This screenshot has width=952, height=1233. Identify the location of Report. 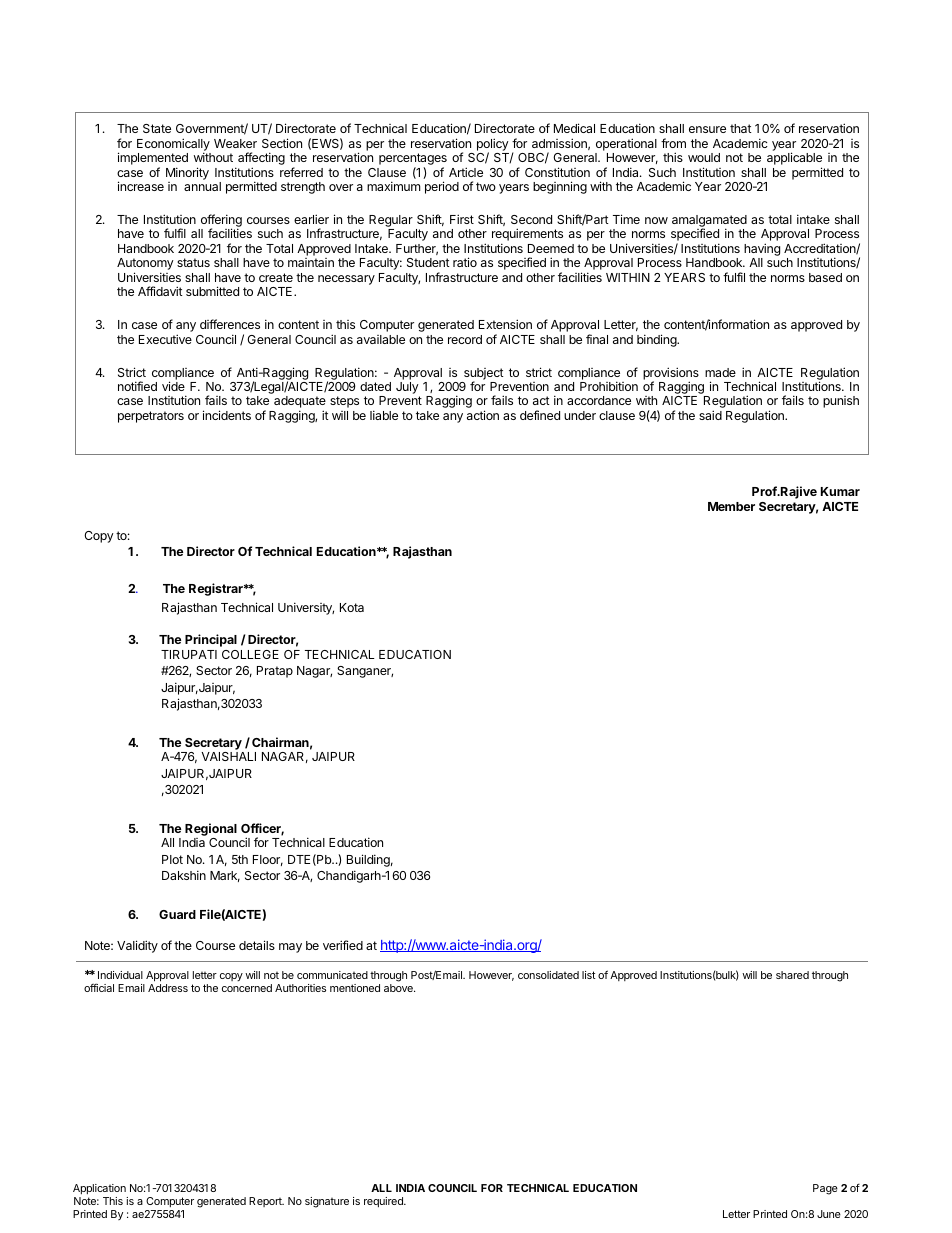
(266, 1202).
